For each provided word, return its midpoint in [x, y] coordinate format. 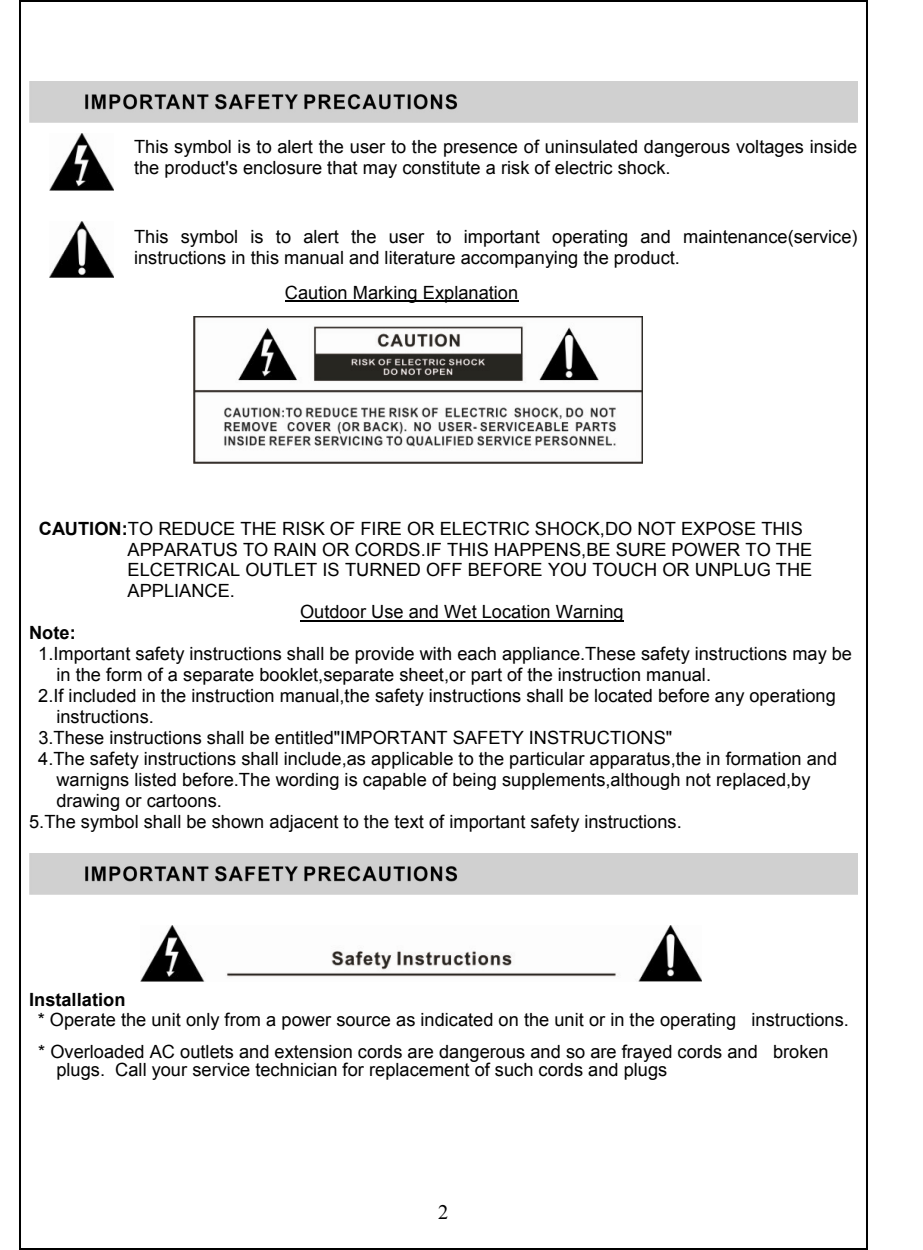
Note [49, 633]
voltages [769, 148]
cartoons [183, 801]
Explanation [470, 294]
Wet [460, 613]
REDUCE [197, 528]
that [342, 168]
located [623, 696]
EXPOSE [719, 528]
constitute [441, 168]
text [409, 822]
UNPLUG [733, 569]
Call [130, 1069]
